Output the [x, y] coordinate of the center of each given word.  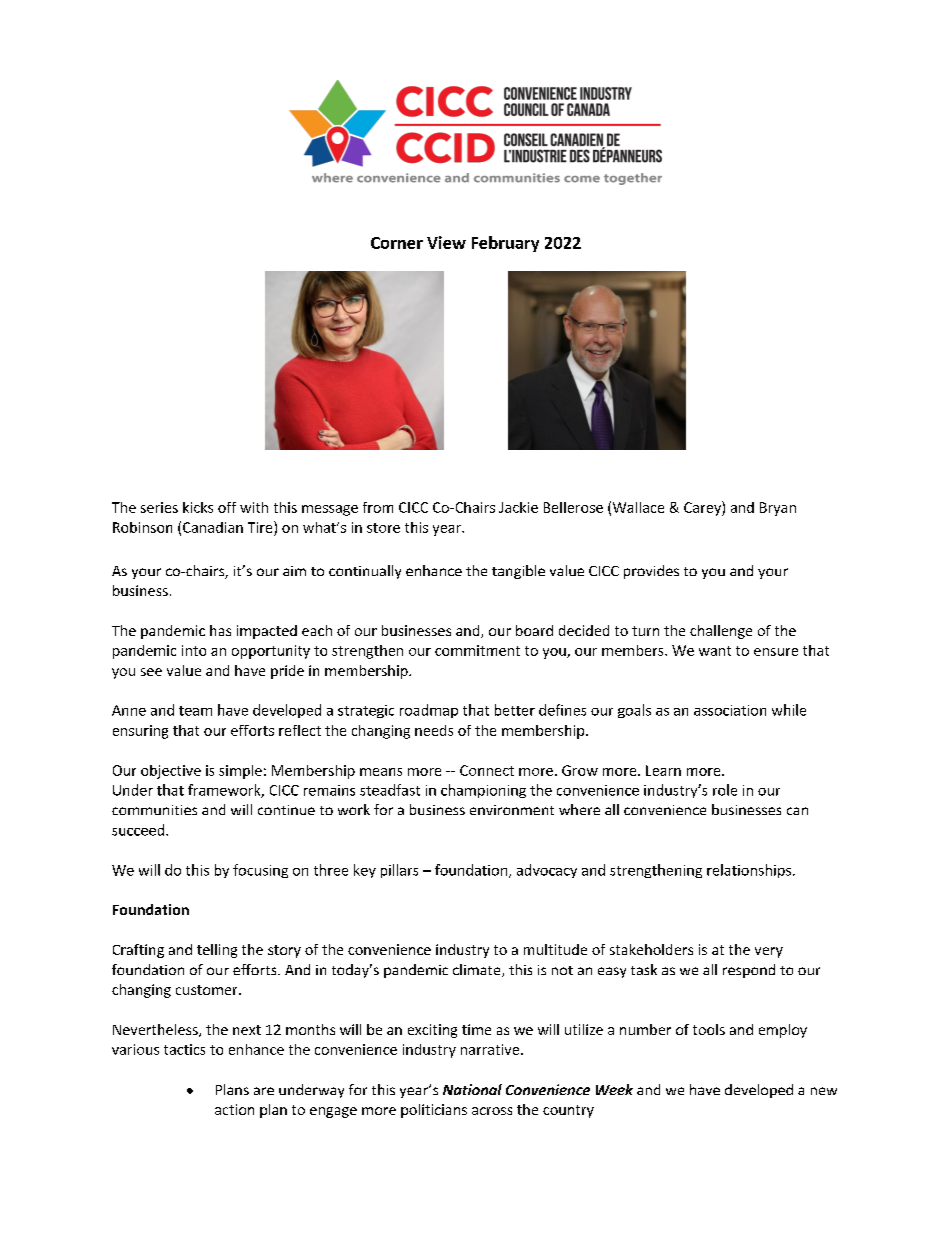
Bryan [778, 509]
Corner [397, 243]
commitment [477, 650]
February [505, 244]
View [446, 242]
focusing [260, 871]
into [194, 650]
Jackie [518, 507]
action [234, 1109]
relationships [750, 871]
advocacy [547, 871]
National [472, 1089]
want [715, 651]
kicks [198, 507]
